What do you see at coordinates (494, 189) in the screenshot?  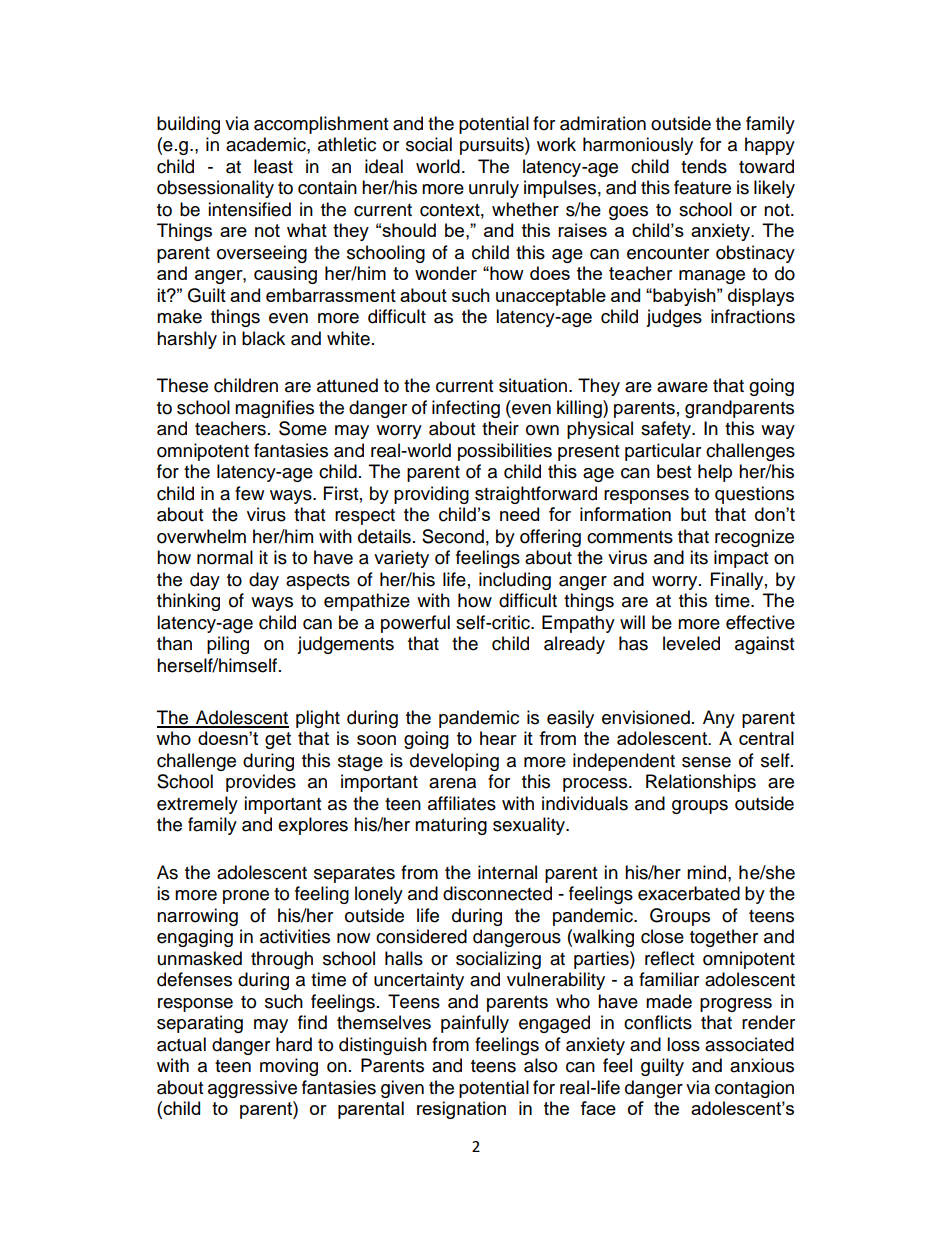 I see `unruly` at bounding box center [494, 189].
